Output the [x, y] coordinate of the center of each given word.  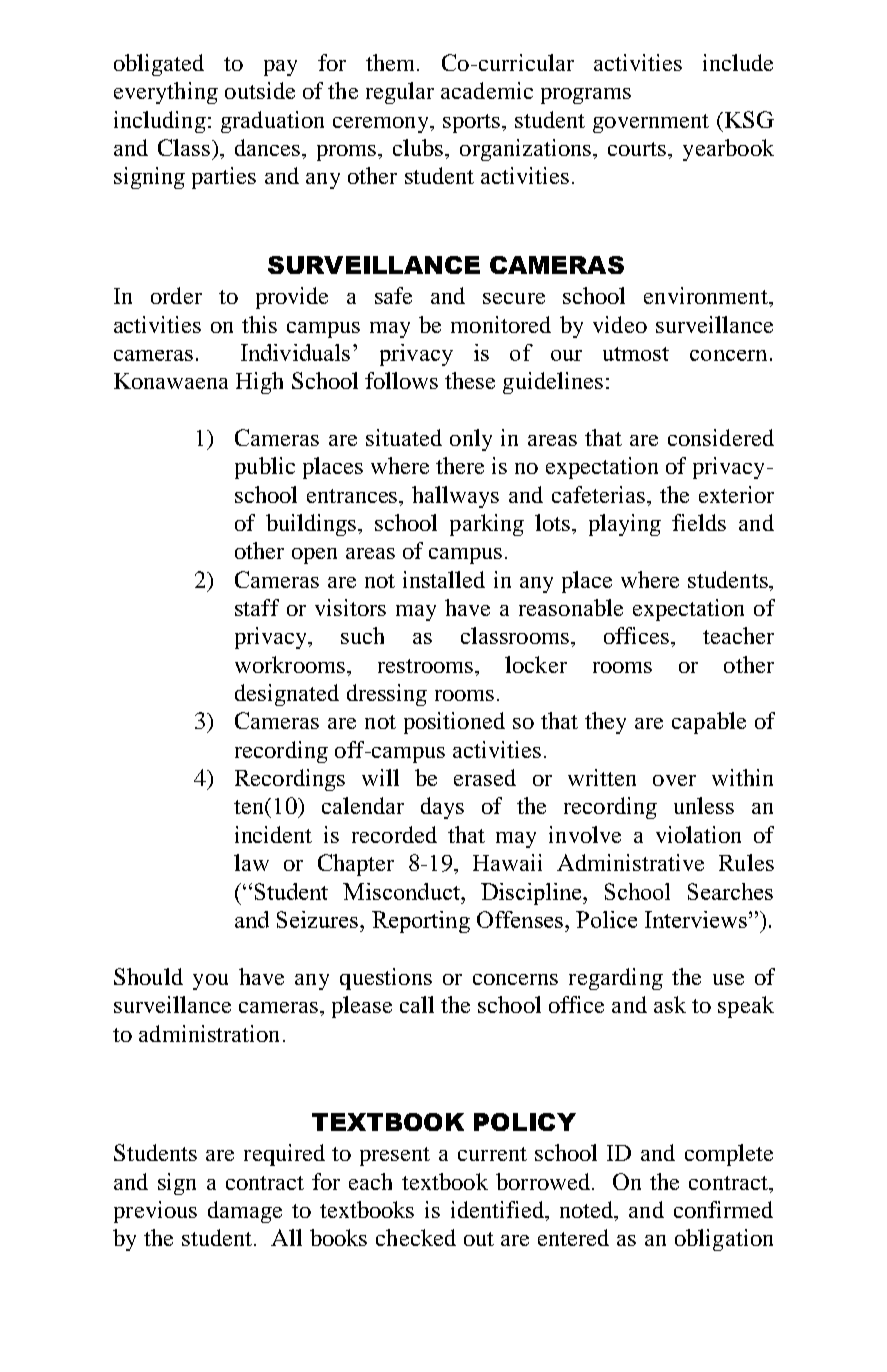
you [210, 982]
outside [260, 90]
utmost [636, 354]
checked [416, 1237]
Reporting [421, 922]
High [259, 383]
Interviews [696, 919]
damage [245, 1212]
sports [473, 123]
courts [638, 149]
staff [257, 607]
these [470, 380]
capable [709, 723]
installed [444, 579]
